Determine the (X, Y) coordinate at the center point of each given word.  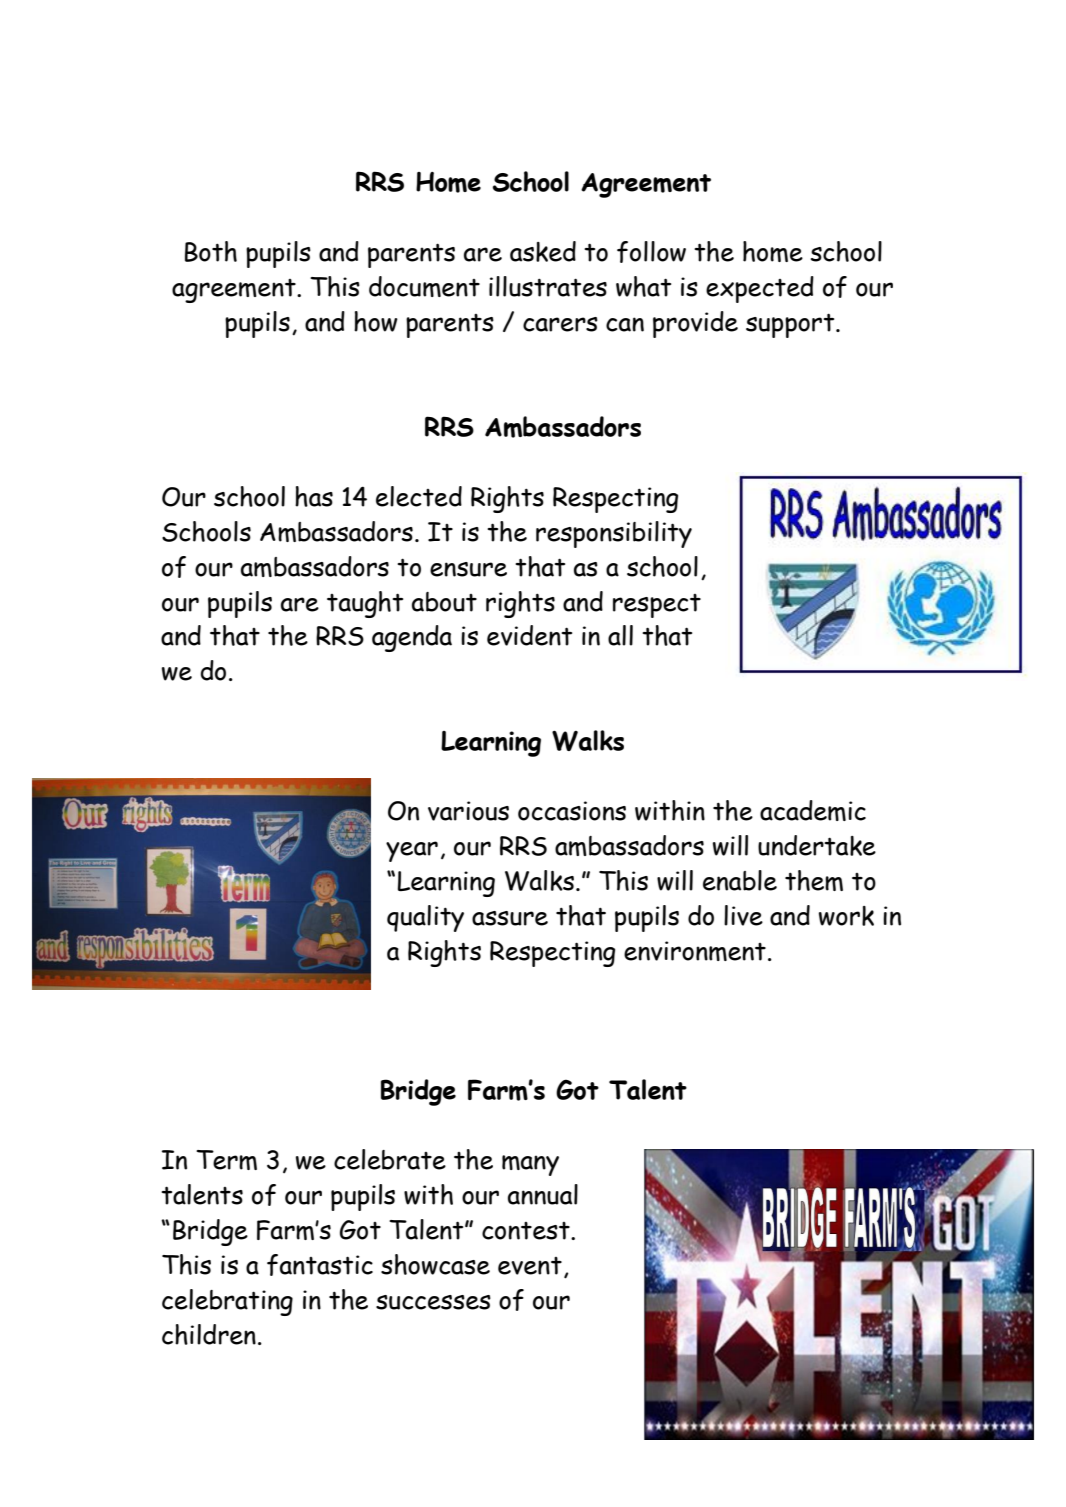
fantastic (320, 1265)
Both (211, 251)
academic (813, 810)
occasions (572, 811)
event (530, 1266)
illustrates (548, 286)
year (412, 851)
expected (760, 289)
